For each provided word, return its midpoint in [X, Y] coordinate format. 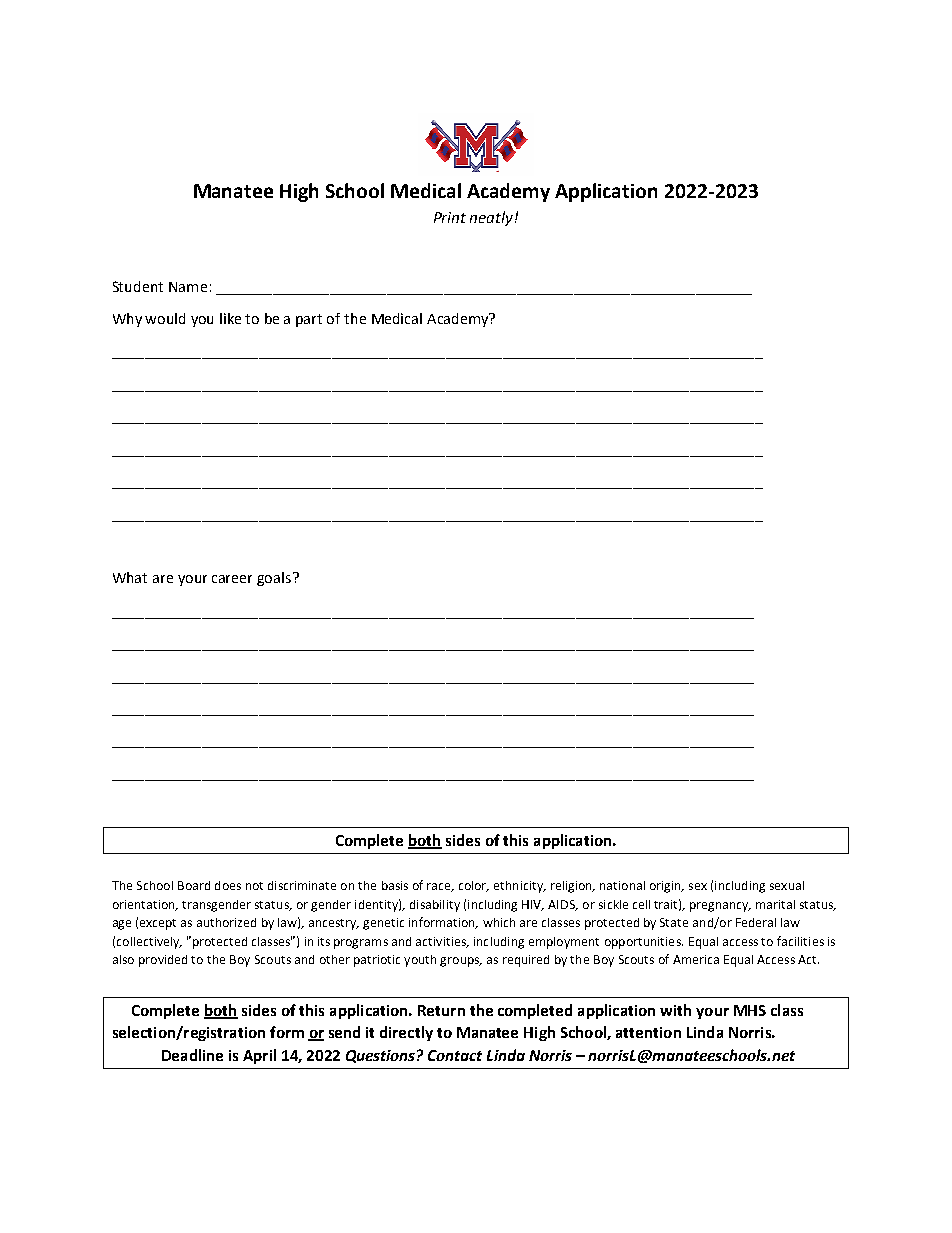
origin [666, 887]
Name [188, 287]
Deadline [192, 1055]
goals [275, 579]
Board [194, 885]
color [474, 886]
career [232, 579]
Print [450, 217]
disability [435, 906]
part [309, 320]
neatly [493, 218]
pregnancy [720, 907]
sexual [787, 885]
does [228, 885]
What [130, 577]
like [230, 318]
